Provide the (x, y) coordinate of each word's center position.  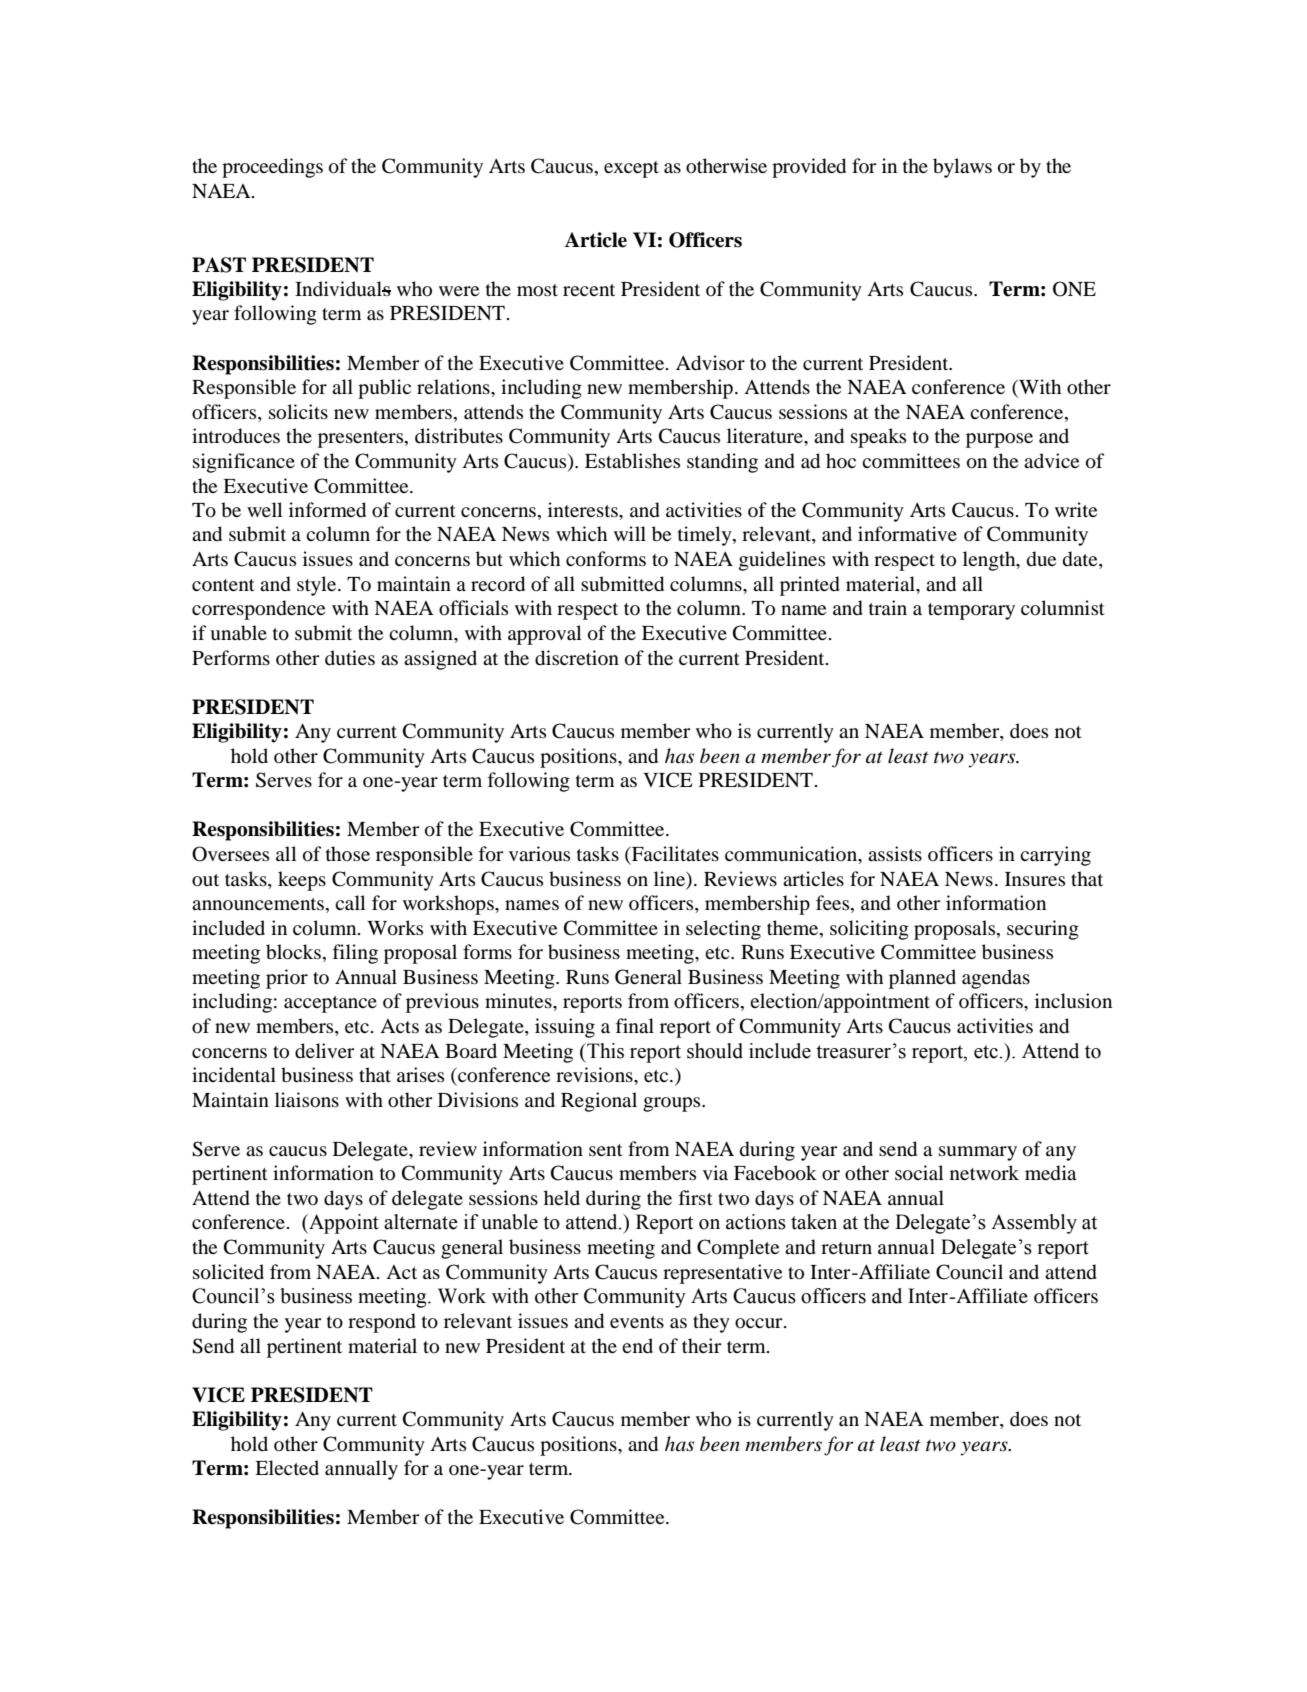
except (631, 169)
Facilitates (674, 853)
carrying (1055, 856)
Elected (287, 1467)
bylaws (962, 168)
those (348, 853)
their (702, 1345)
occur (760, 1323)
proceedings (272, 168)
